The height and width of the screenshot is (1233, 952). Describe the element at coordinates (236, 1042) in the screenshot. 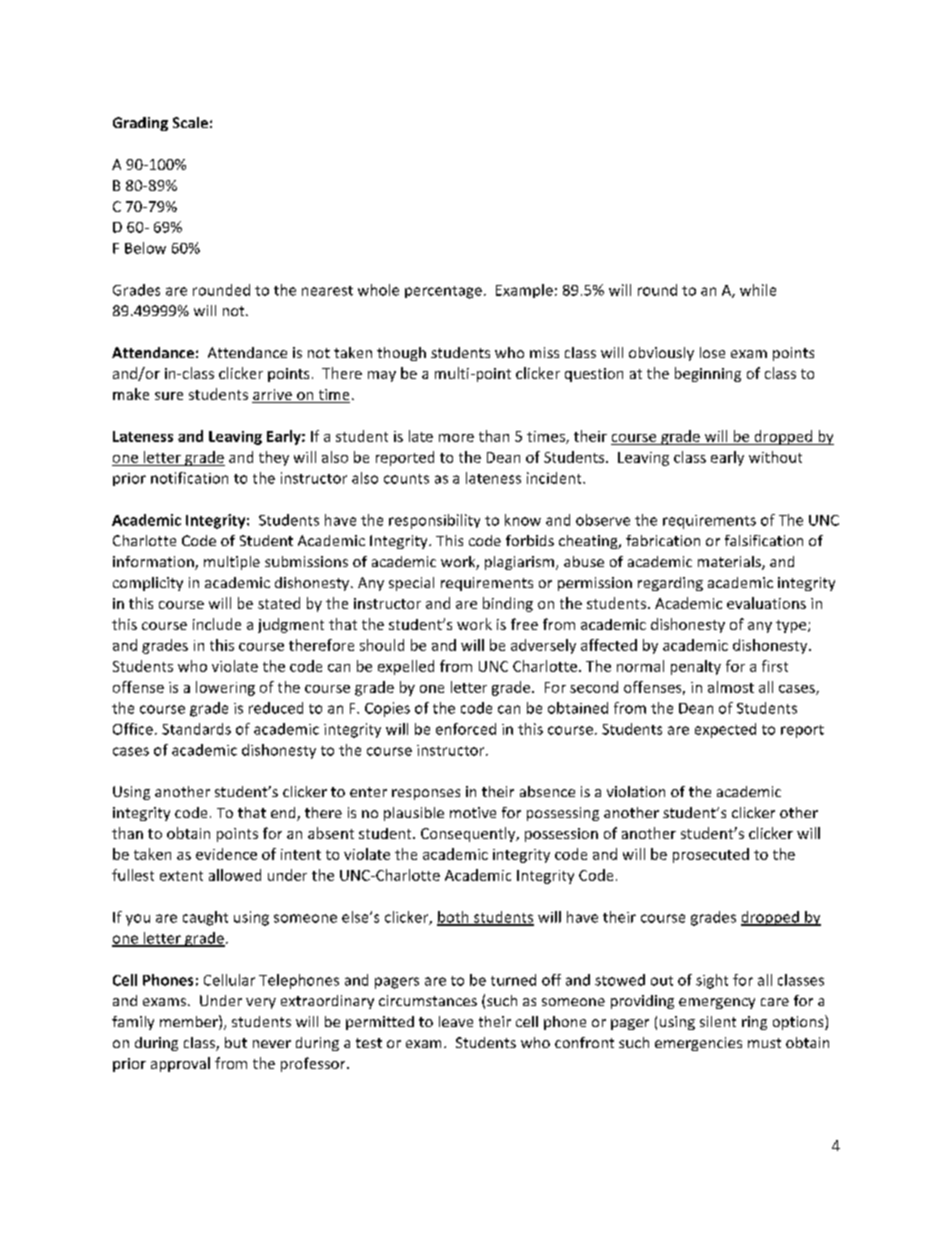

I see `but` at that location.
